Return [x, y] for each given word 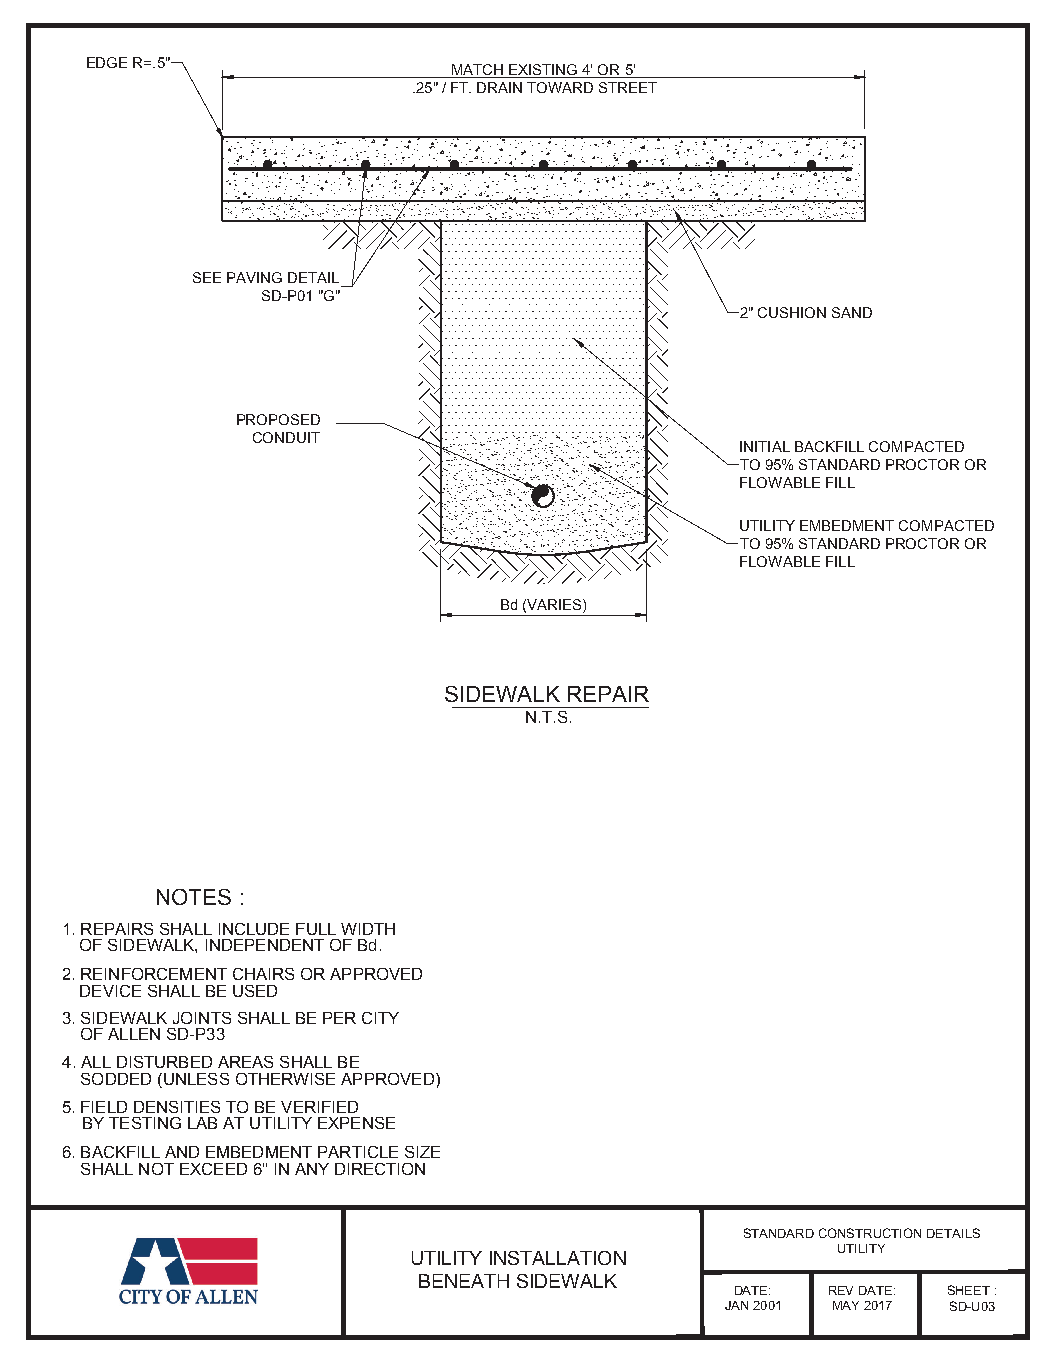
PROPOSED [278, 419]
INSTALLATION [558, 1258]
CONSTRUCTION [870, 1233]
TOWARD [560, 87]
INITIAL [765, 446]
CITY [380, 1018]
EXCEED [213, 1169]
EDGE [107, 62]
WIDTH [368, 929]
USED [255, 991]
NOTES [194, 897]
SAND [852, 312]
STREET [628, 87]
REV [841, 1290]
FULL [316, 929]
